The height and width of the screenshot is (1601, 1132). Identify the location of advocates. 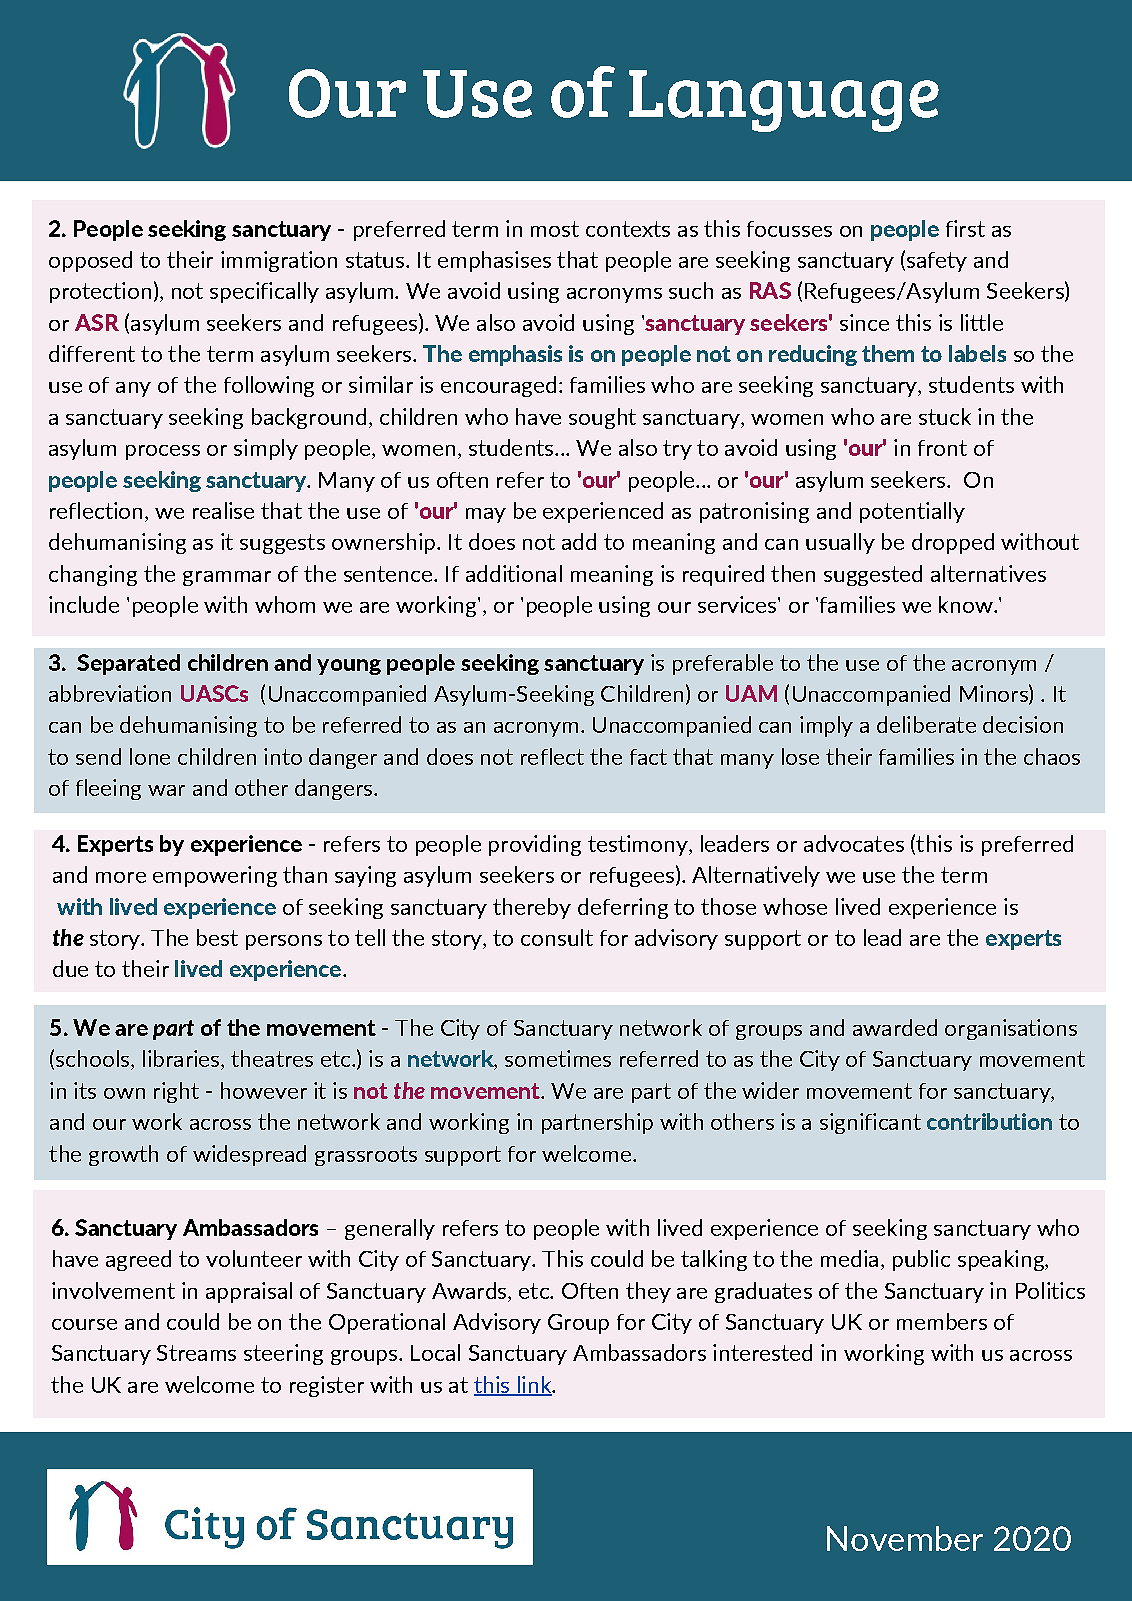
(854, 843).
